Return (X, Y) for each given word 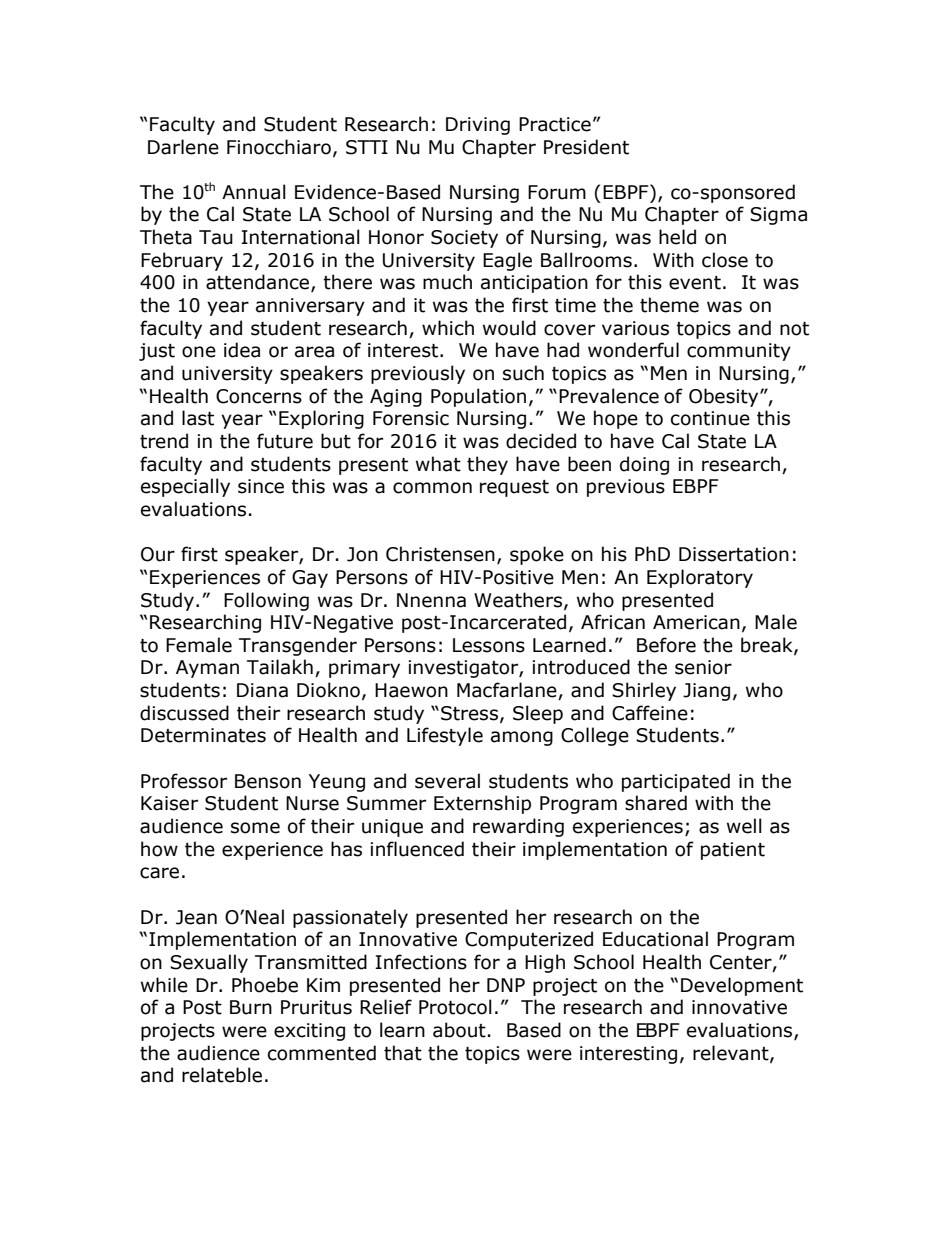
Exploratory (700, 578)
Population (478, 397)
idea (242, 350)
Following (266, 601)
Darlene (183, 147)
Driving (478, 126)
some (255, 828)
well (744, 826)
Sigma (778, 216)
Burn (251, 1007)
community (739, 352)
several (447, 781)
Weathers (518, 600)
